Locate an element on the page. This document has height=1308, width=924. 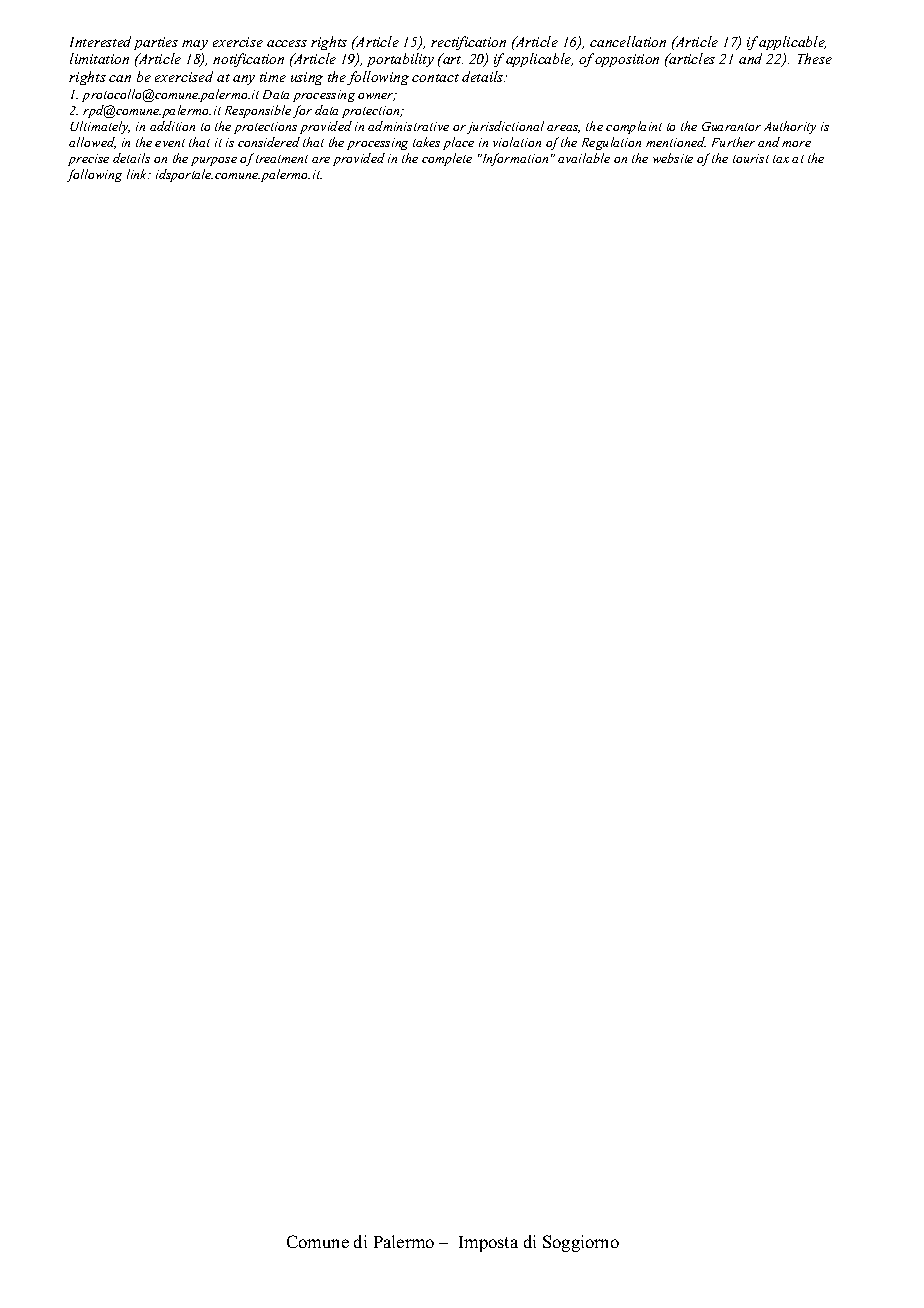
event is located at coordinates (170, 143).
